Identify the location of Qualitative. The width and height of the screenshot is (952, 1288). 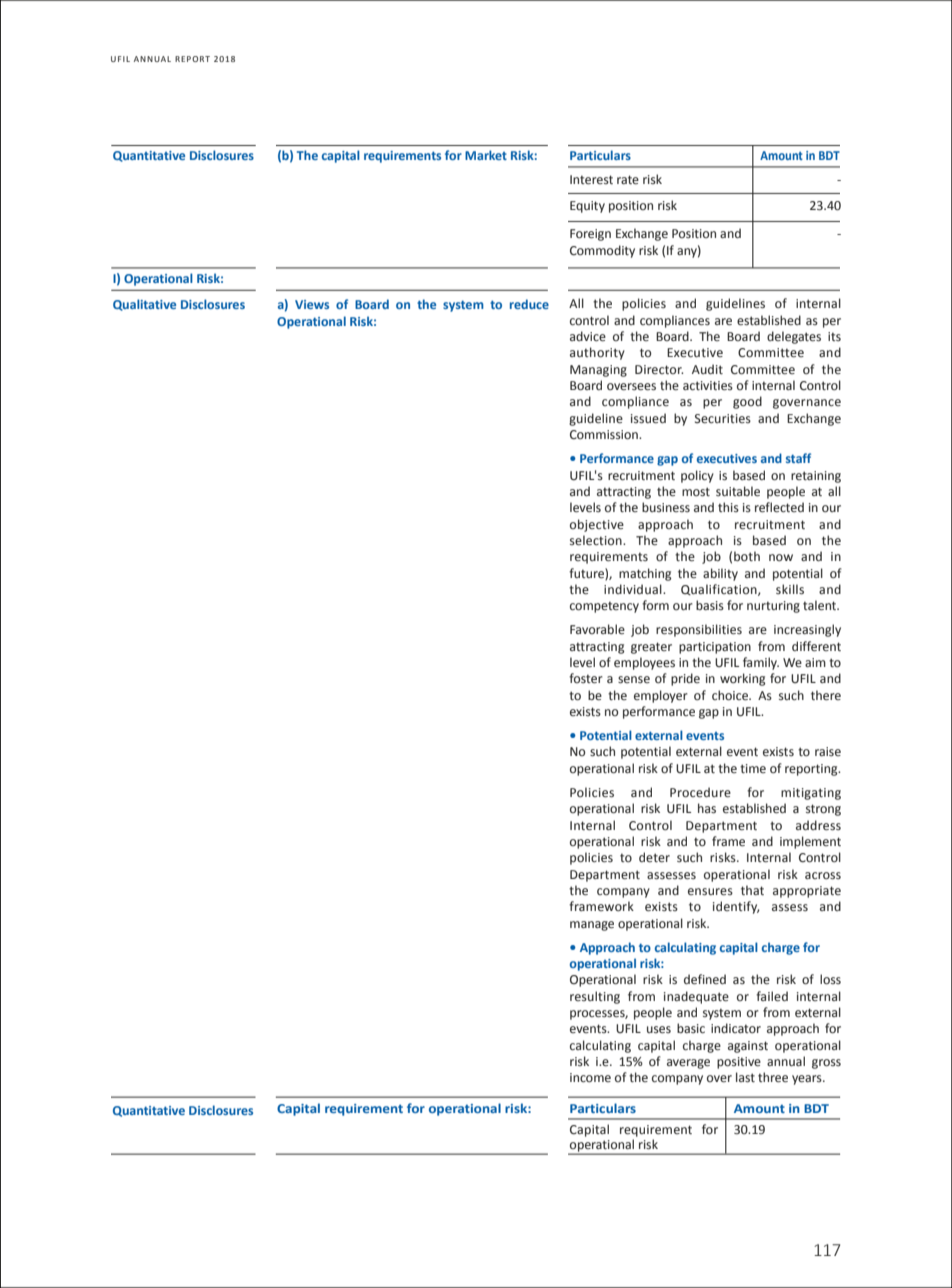
(144, 305).
